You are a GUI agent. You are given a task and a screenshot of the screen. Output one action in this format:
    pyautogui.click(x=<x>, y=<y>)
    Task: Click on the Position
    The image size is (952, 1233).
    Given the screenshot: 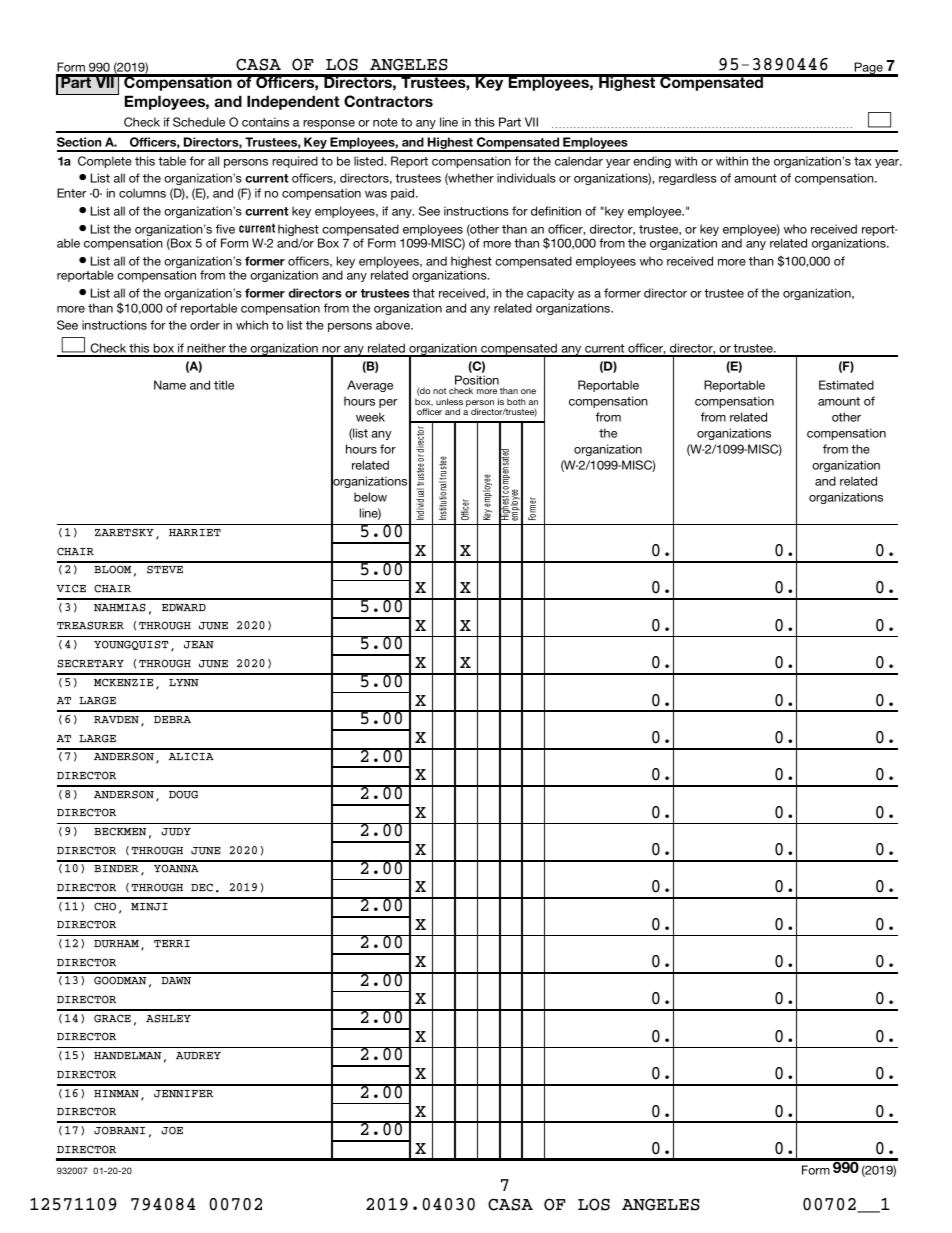 What is the action you would take?
    pyautogui.click(x=477, y=381)
